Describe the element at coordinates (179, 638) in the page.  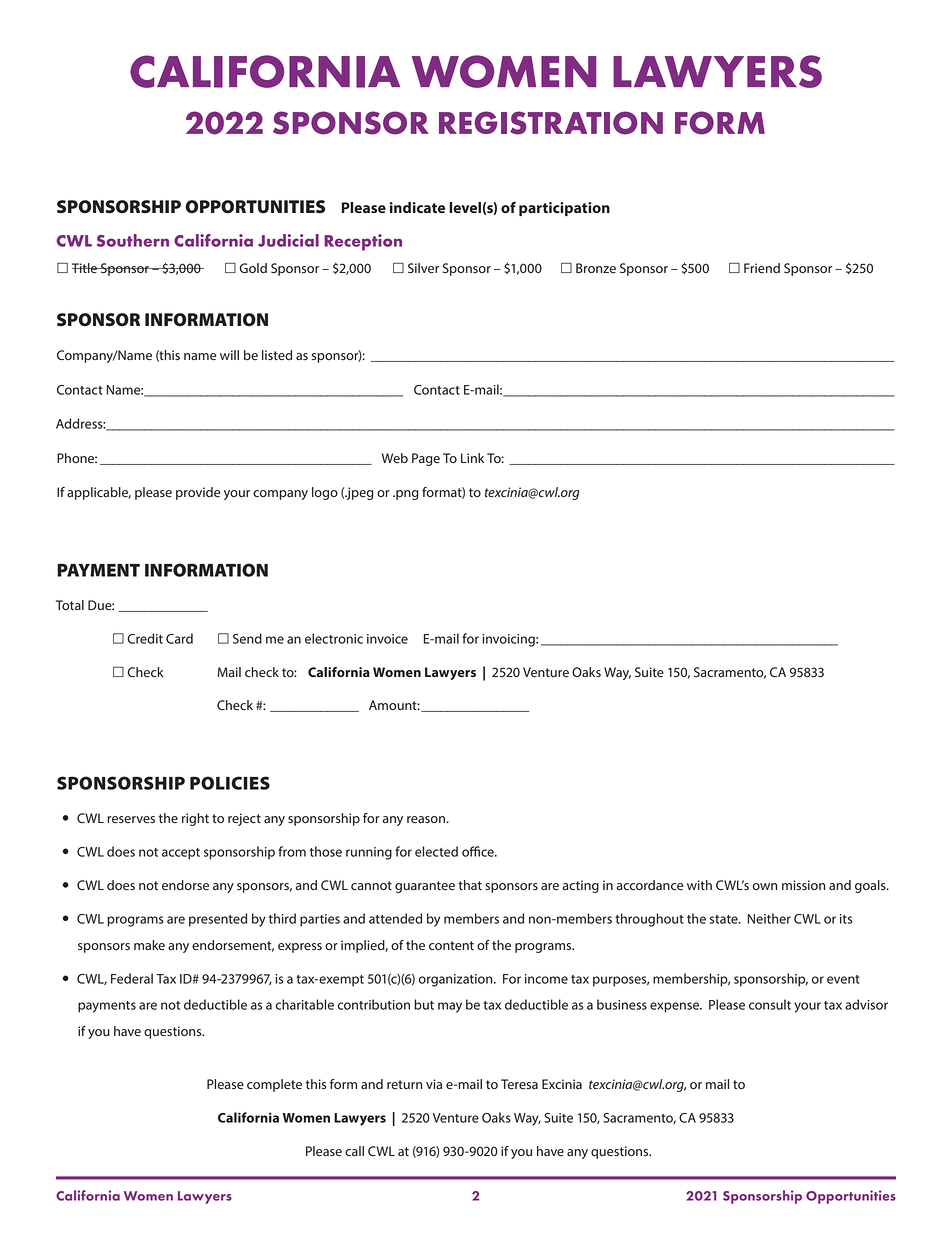
I see `Card` at that location.
